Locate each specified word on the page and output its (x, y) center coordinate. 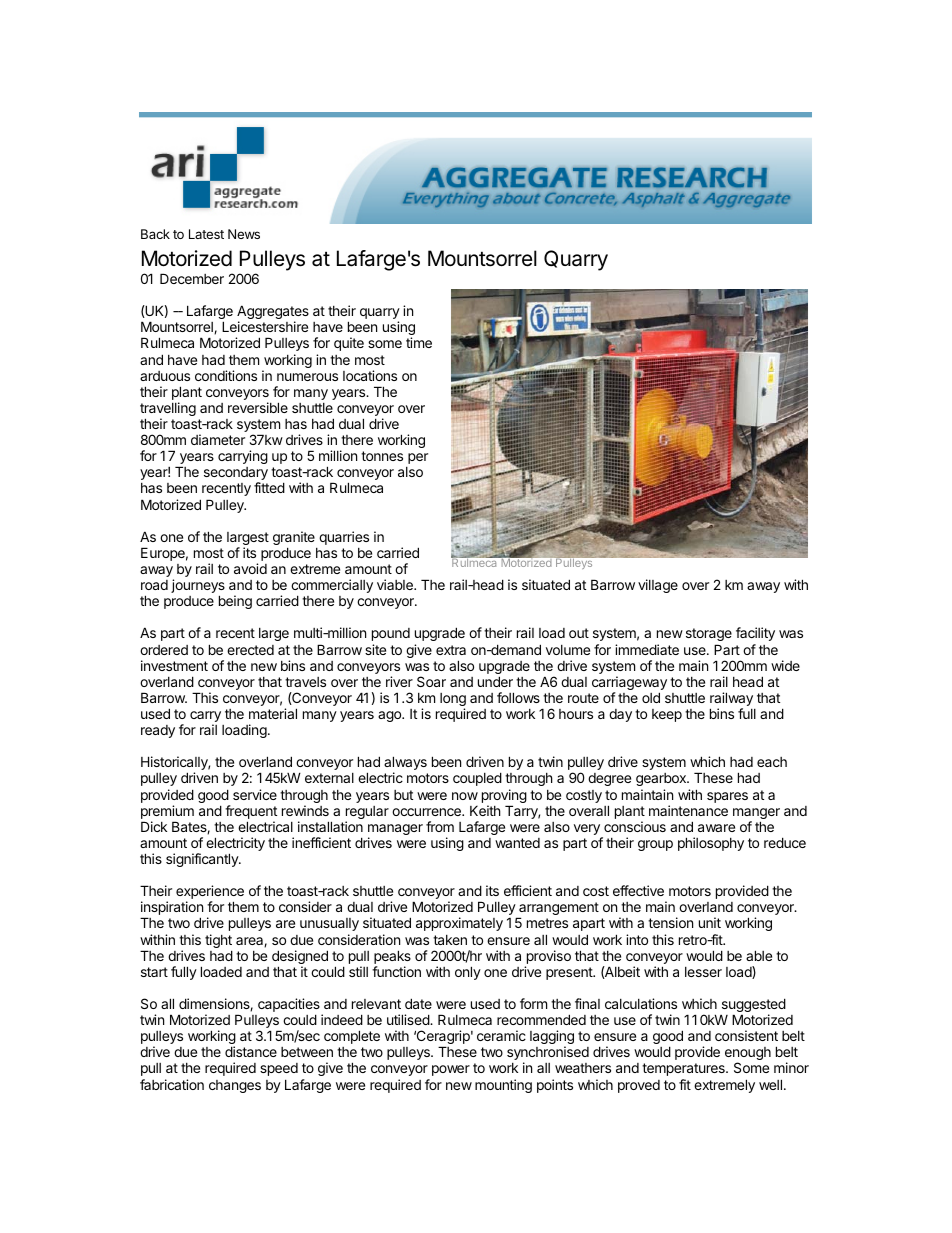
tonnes (382, 456)
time (419, 342)
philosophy (711, 844)
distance (251, 1051)
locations (370, 375)
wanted (517, 843)
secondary (236, 475)
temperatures (684, 1069)
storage (709, 634)
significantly (203, 860)
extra (451, 650)
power (451, 1070)
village (658, 586)
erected (250, 650)
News (244, 234)
